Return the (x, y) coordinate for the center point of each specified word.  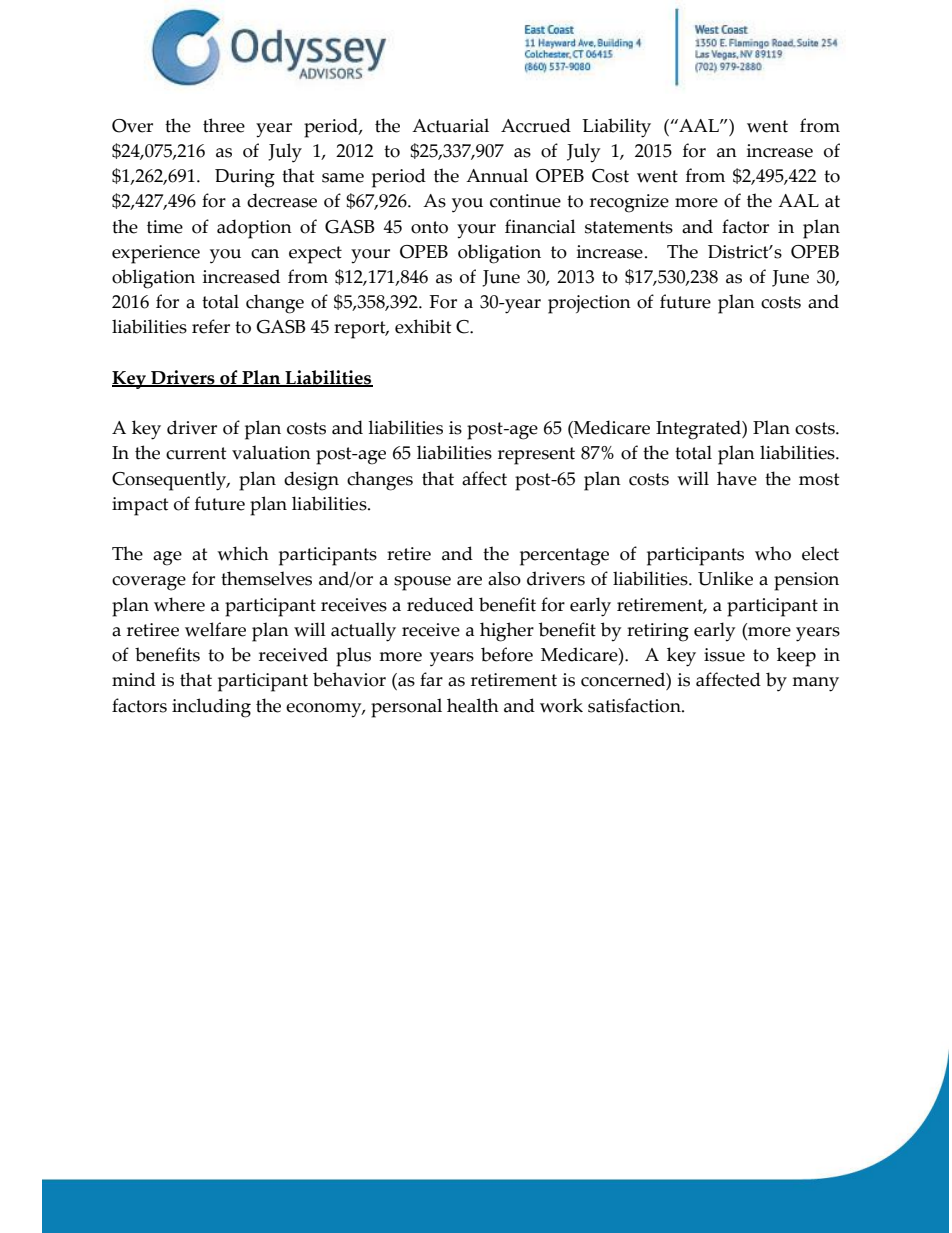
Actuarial (450, 125)
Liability (616, 128)
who (773, 553)
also (504, 578)
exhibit (423, 326)
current (196, 453)
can (265, 254)
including (211, 708)
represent (536, 456)
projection (589, 304)
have (737, 478)
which (243, 553)
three (224, 125)
